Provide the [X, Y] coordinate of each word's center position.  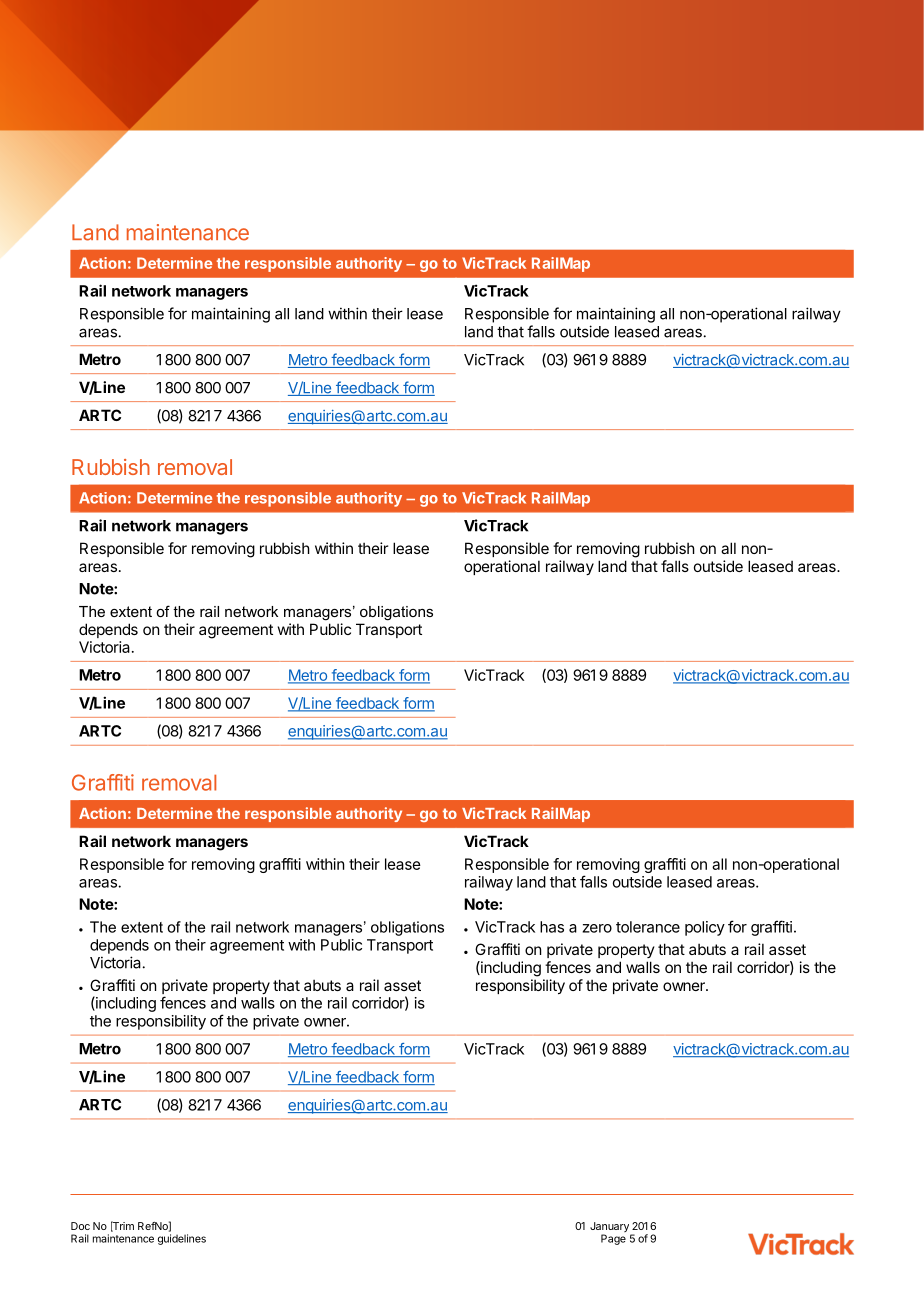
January [610, 1228]
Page [613, 1239]
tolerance [648, 927]
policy [705, 928]
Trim [122, 1226]
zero [597, 928]
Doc [80, 1226]
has [552, 927]
